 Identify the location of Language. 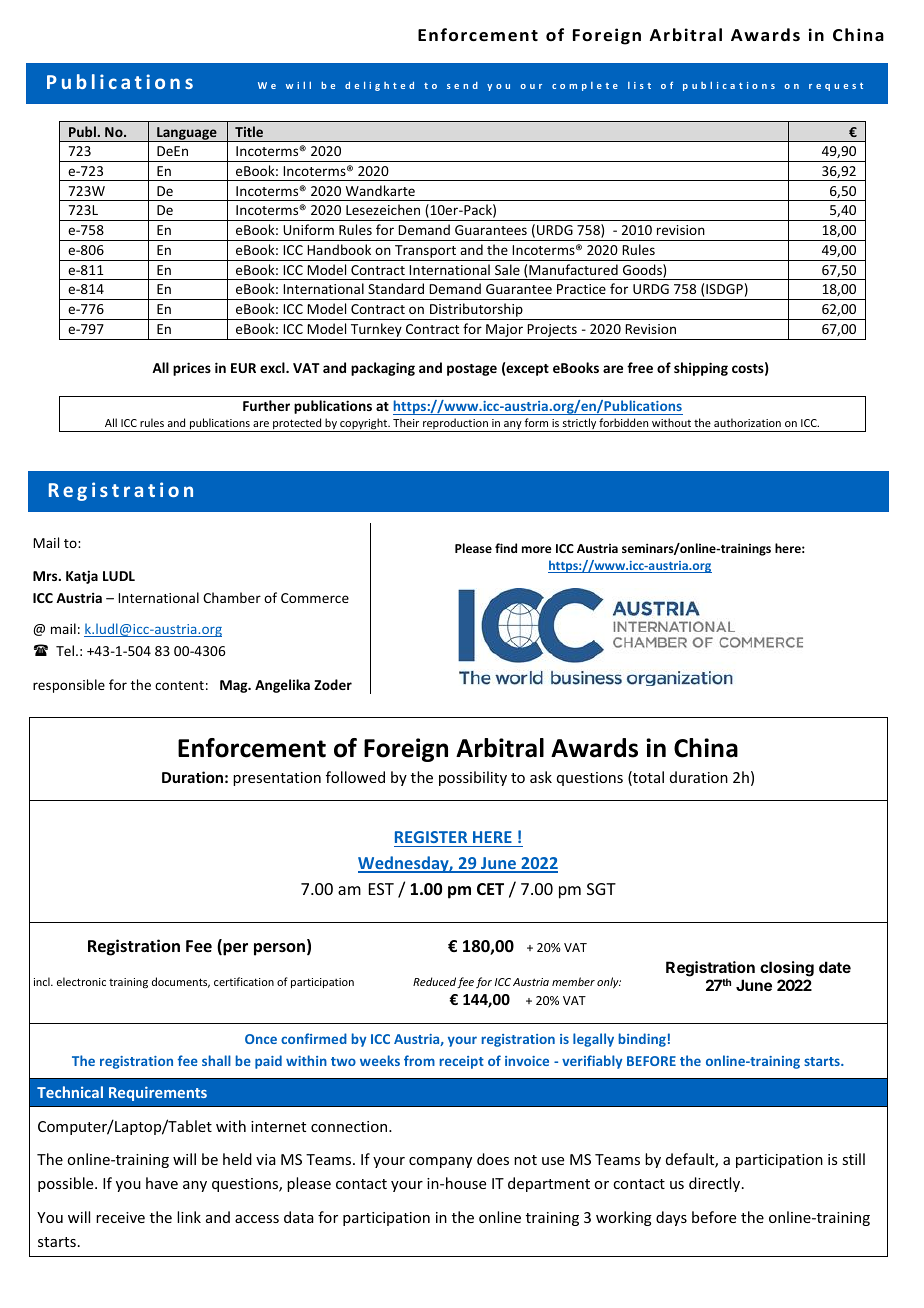
(187, 134).
